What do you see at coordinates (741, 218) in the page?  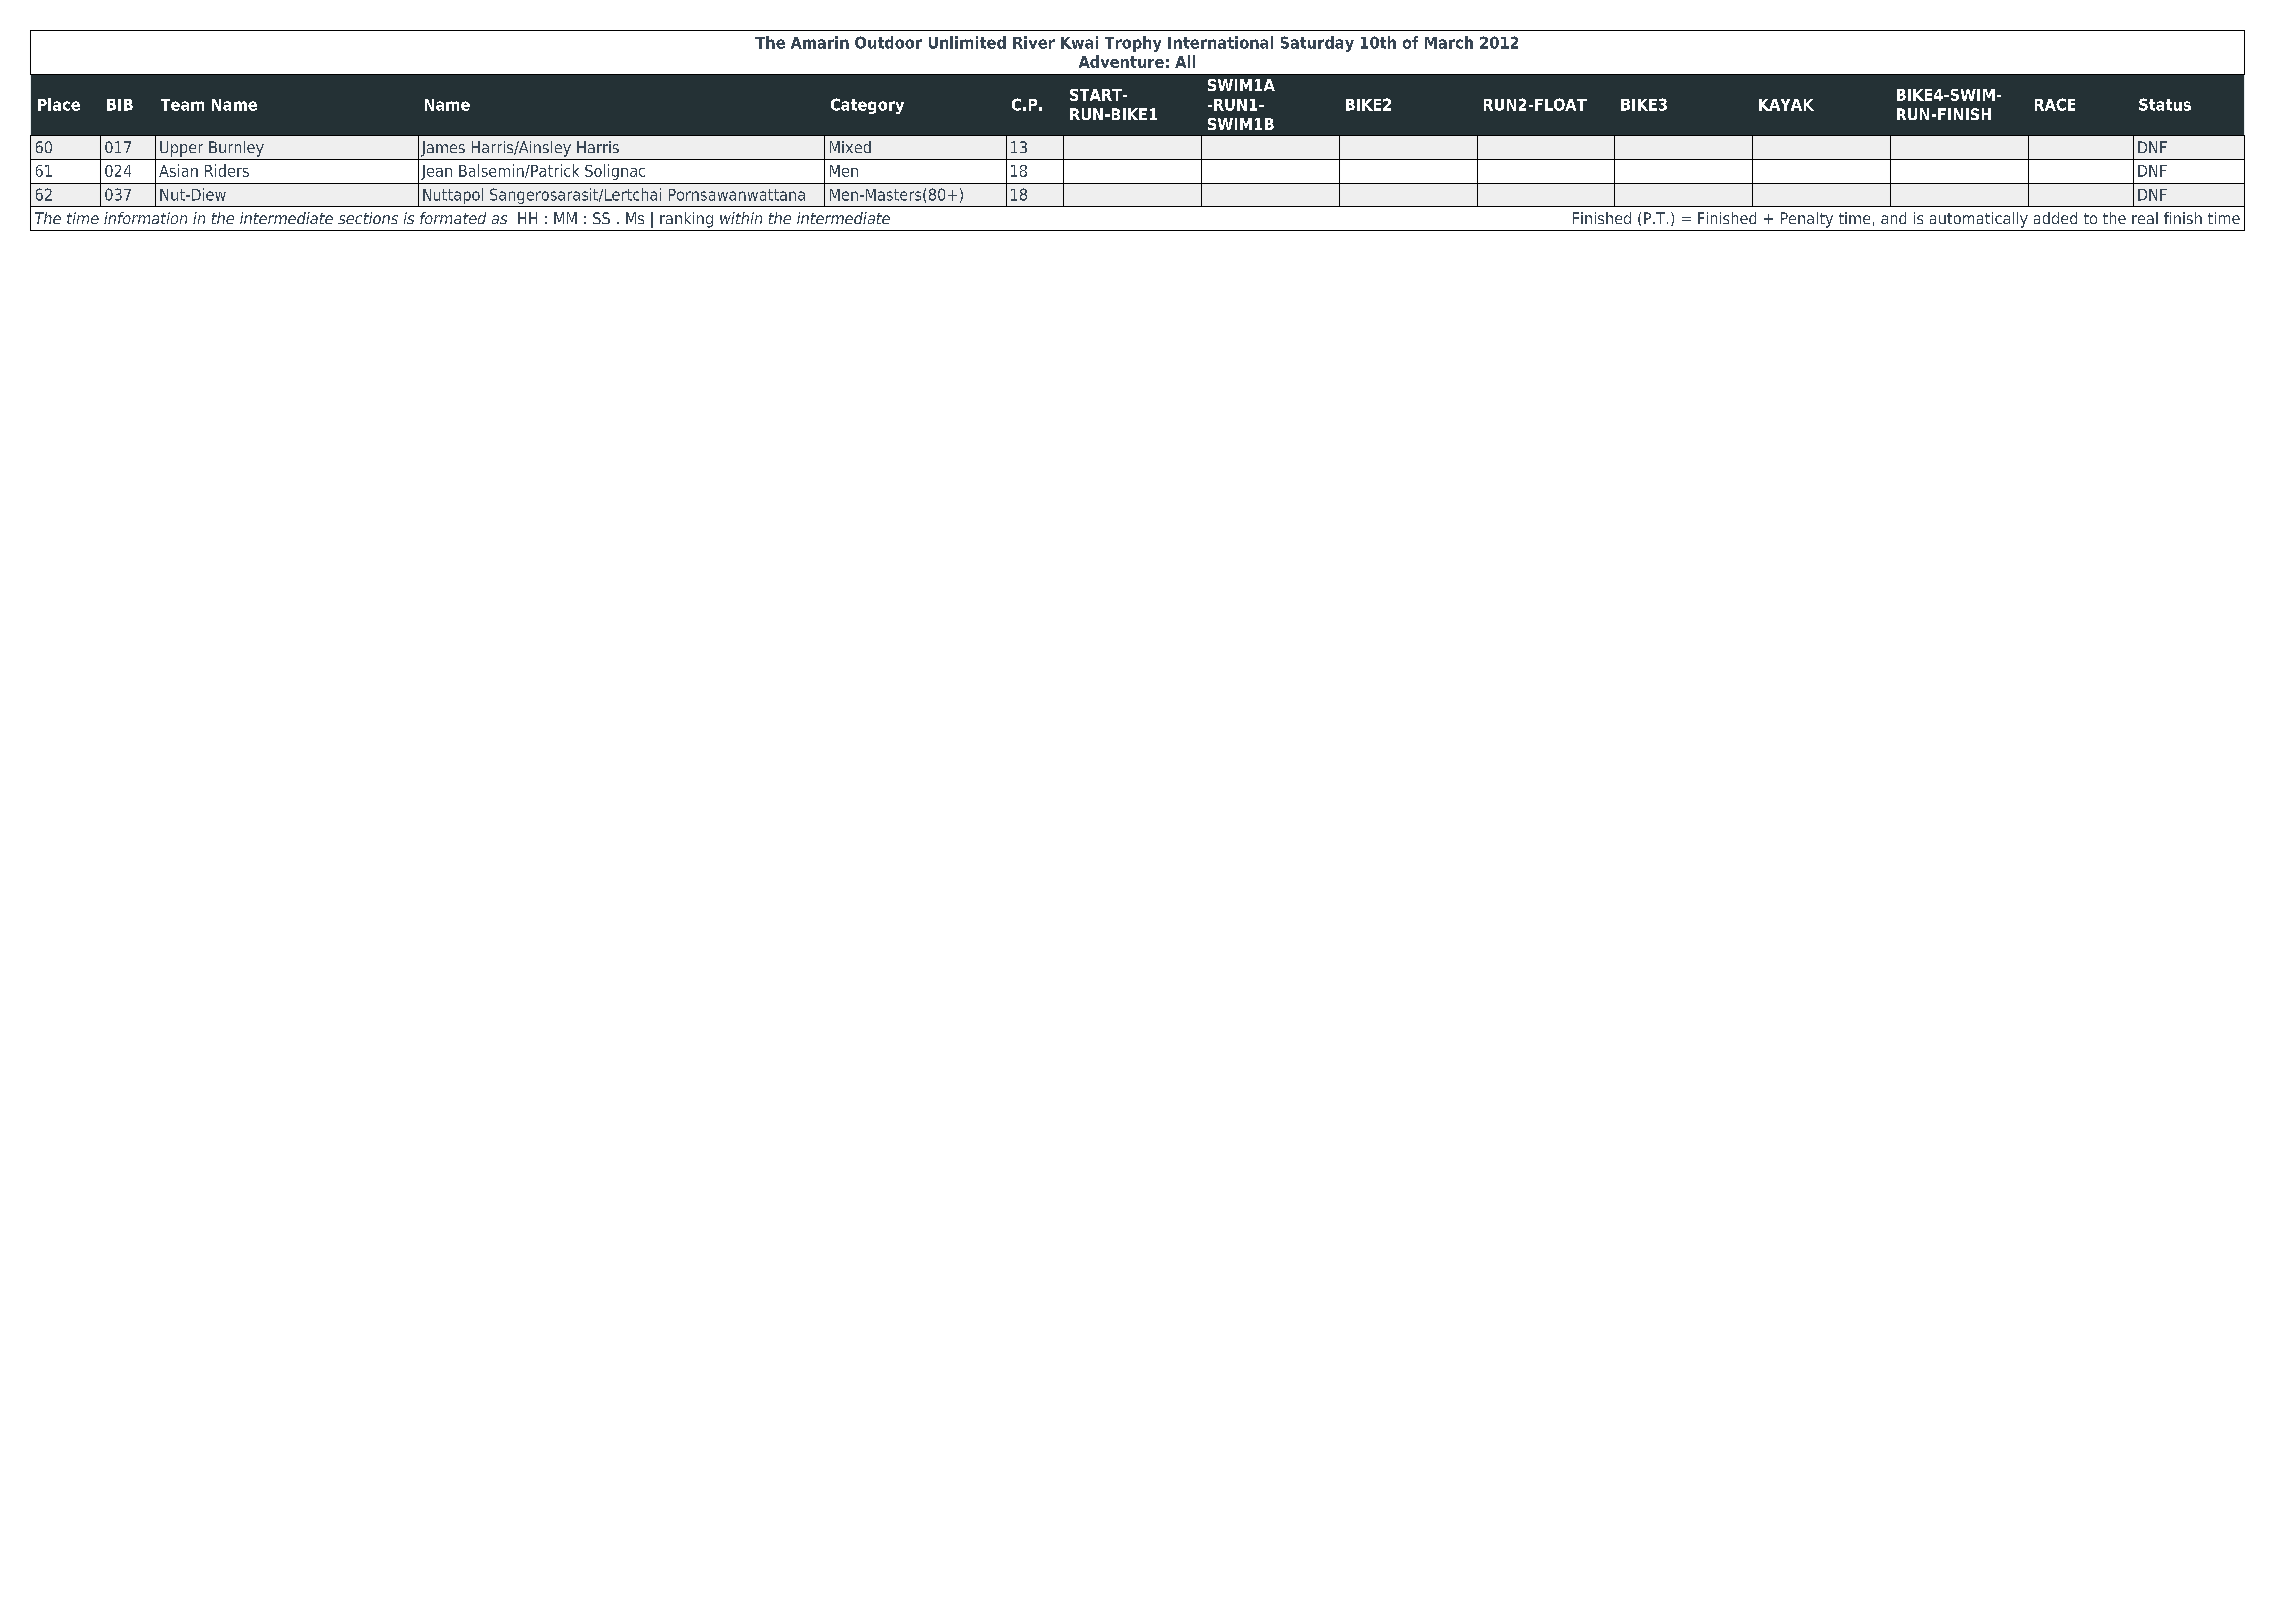 I see `within` at bounding box center [741, 218].
